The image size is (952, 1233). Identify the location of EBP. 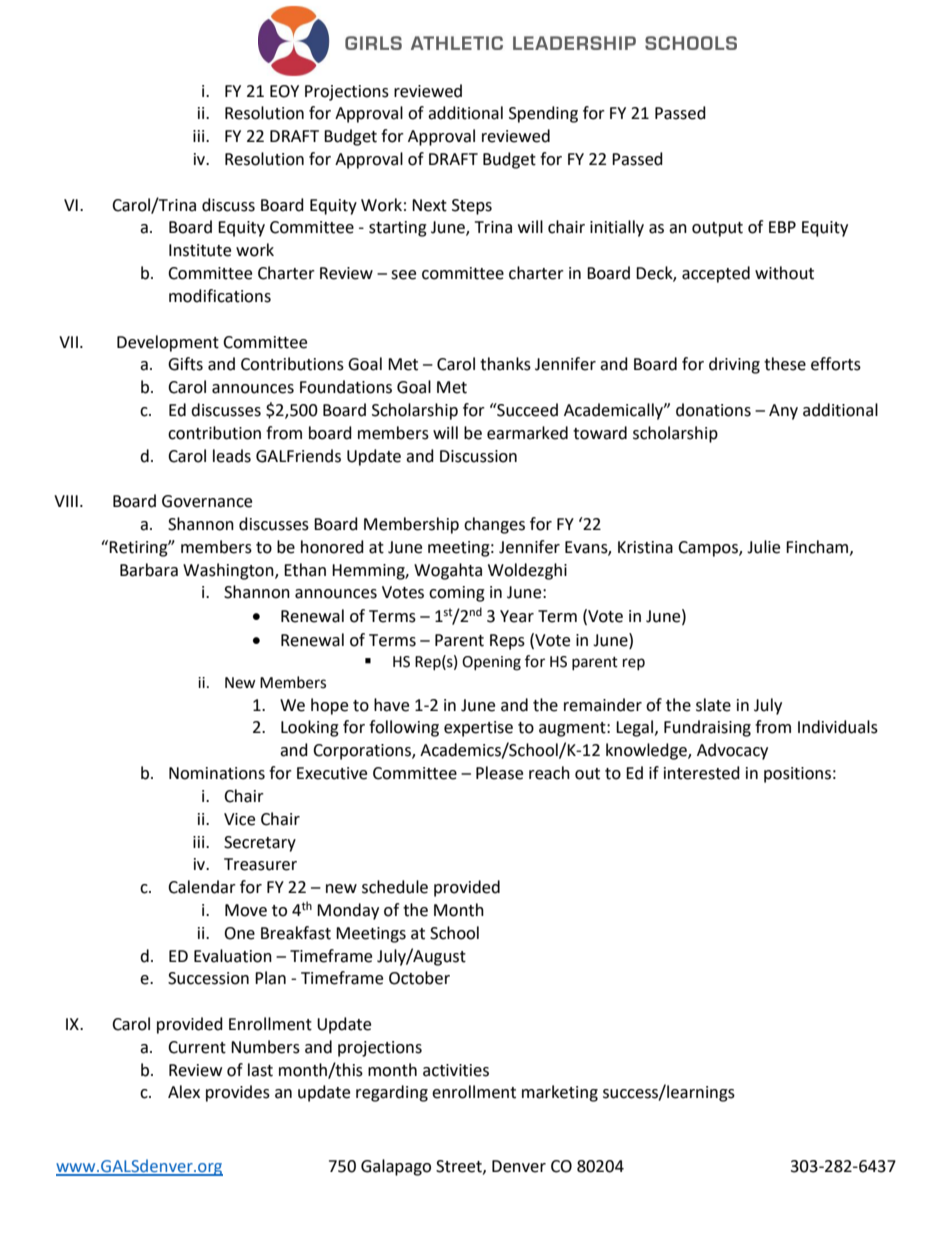
(782, 227).
